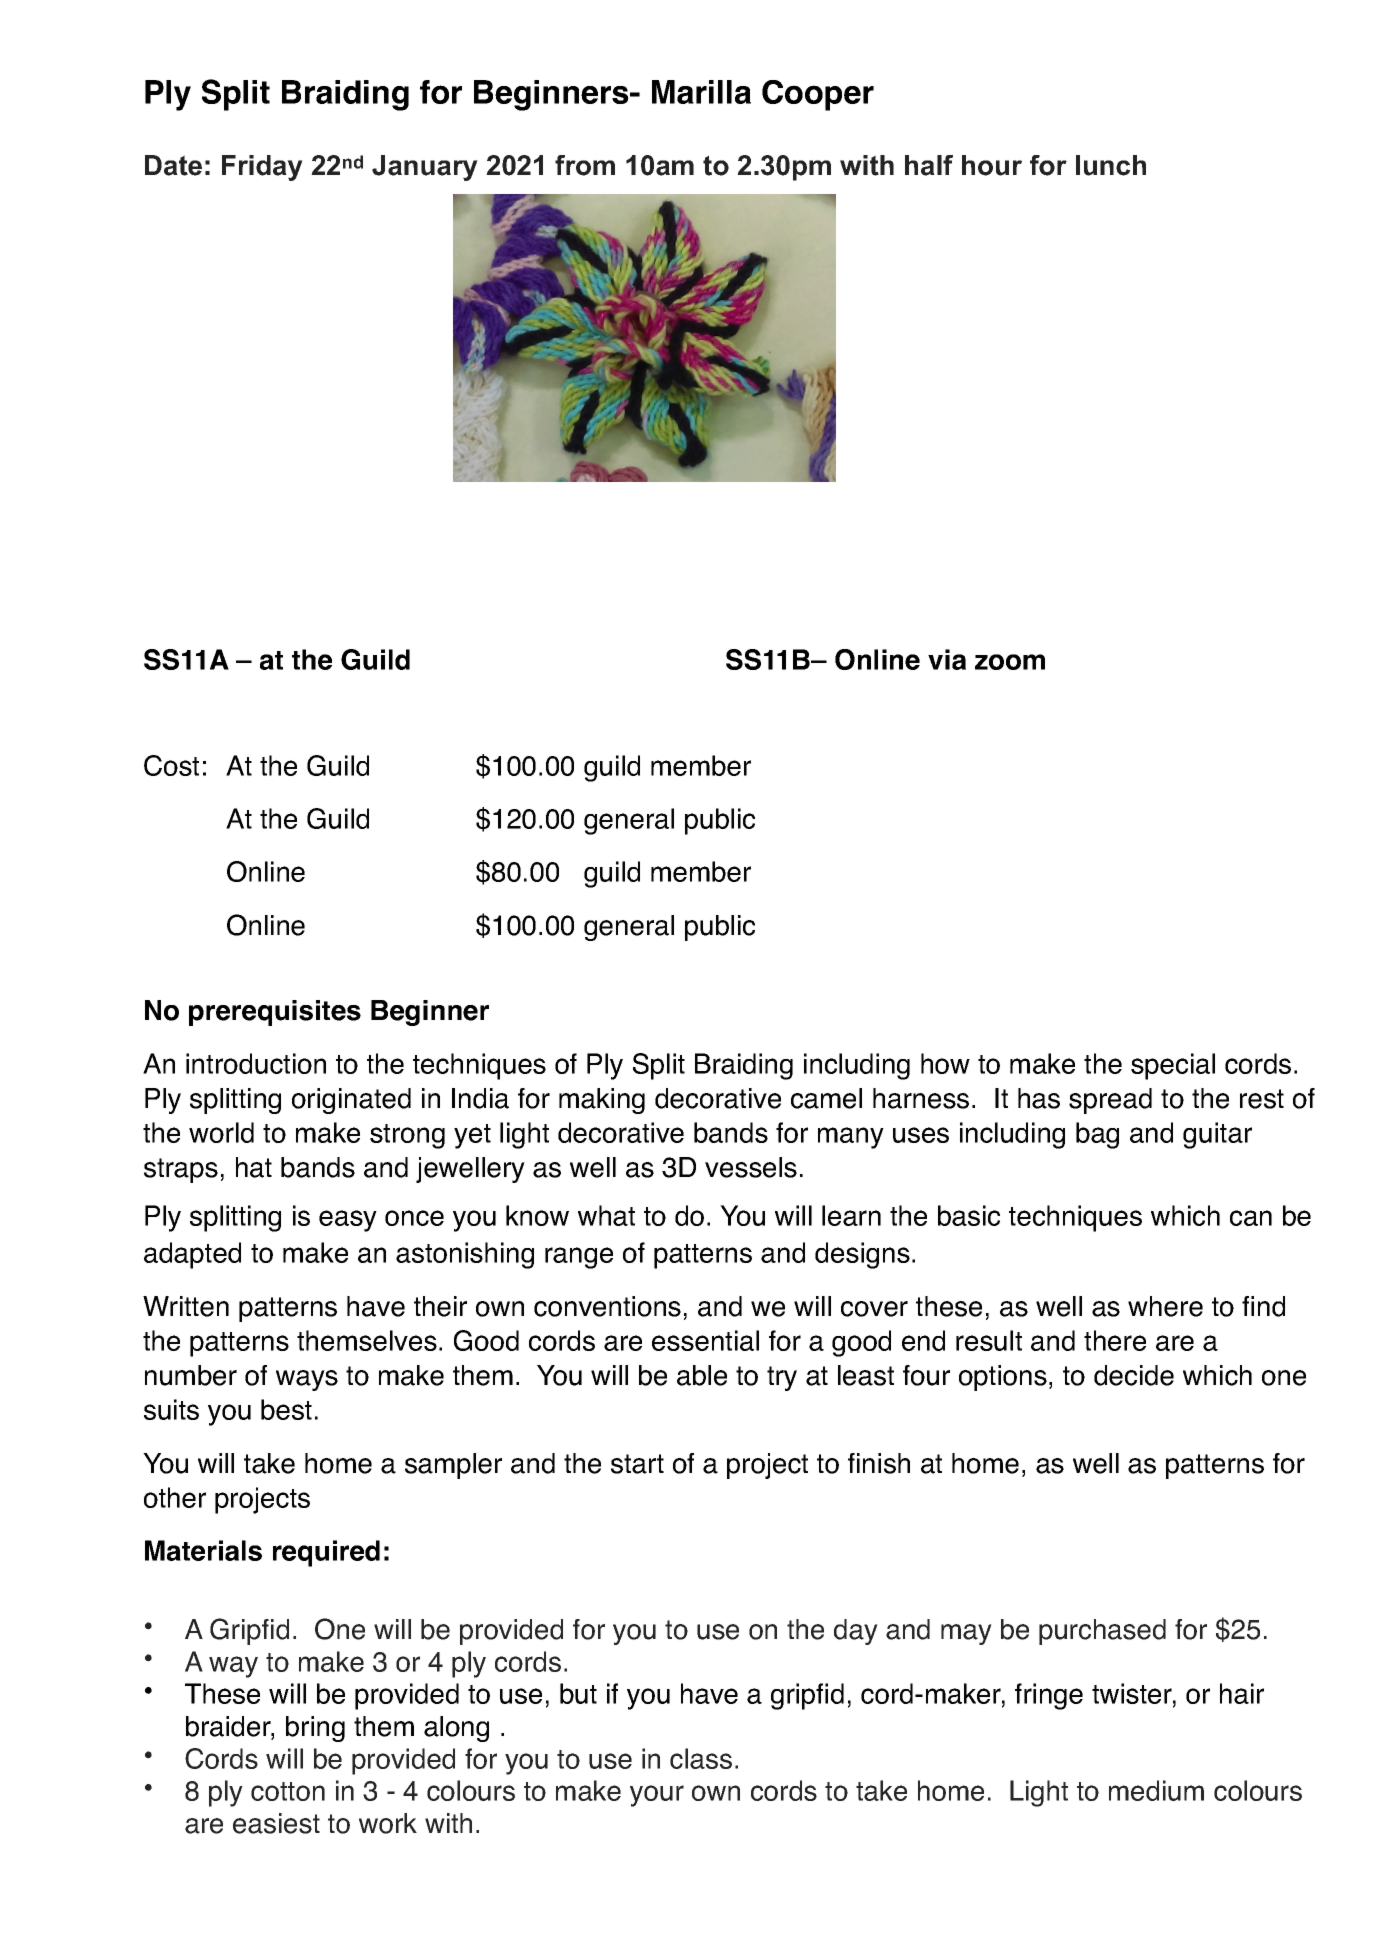 The height and width of the screenshot is (1944, 1374). I want to click on Cost, so click(171, 765).
